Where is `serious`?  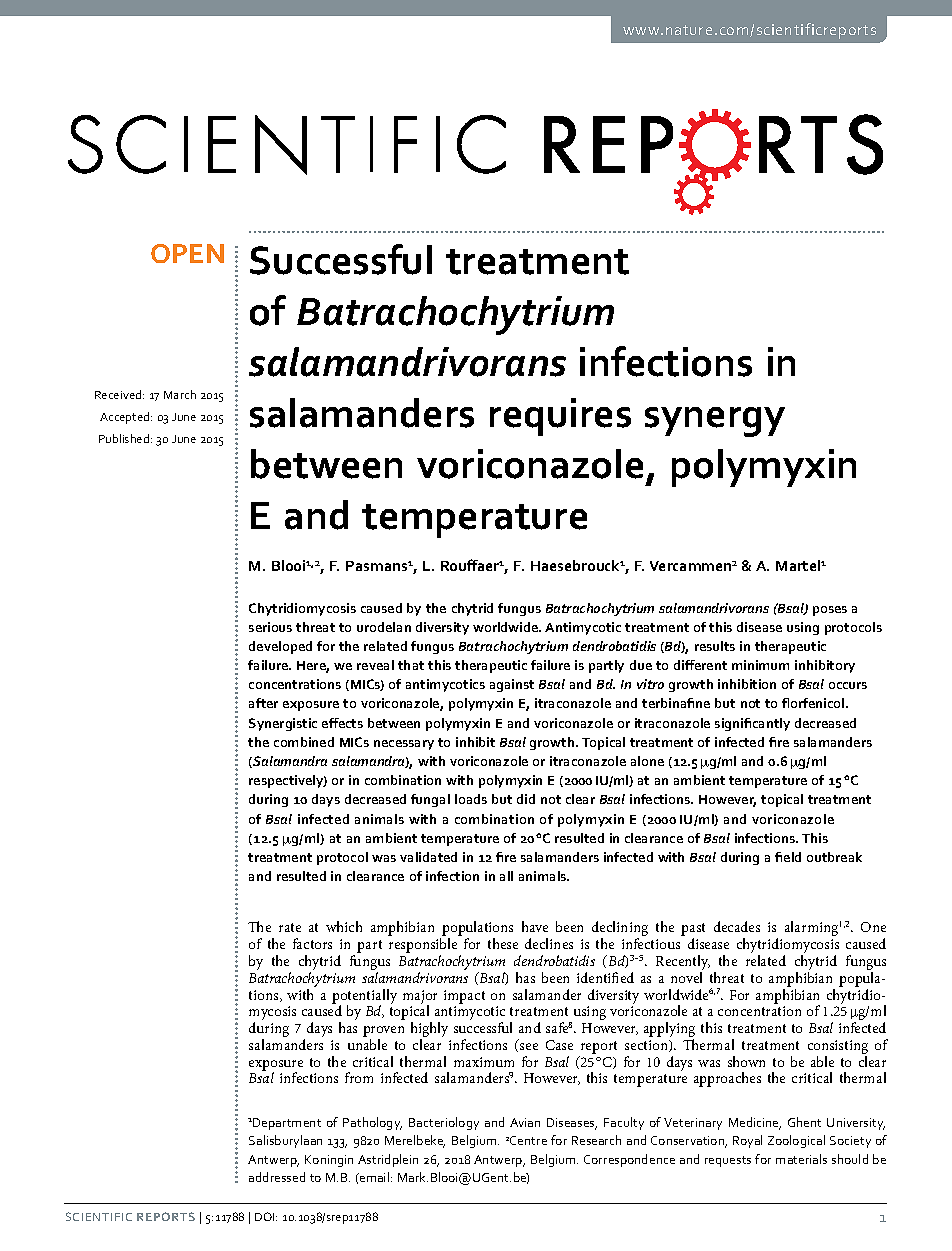
serious is located at coordinates (270, 627).
